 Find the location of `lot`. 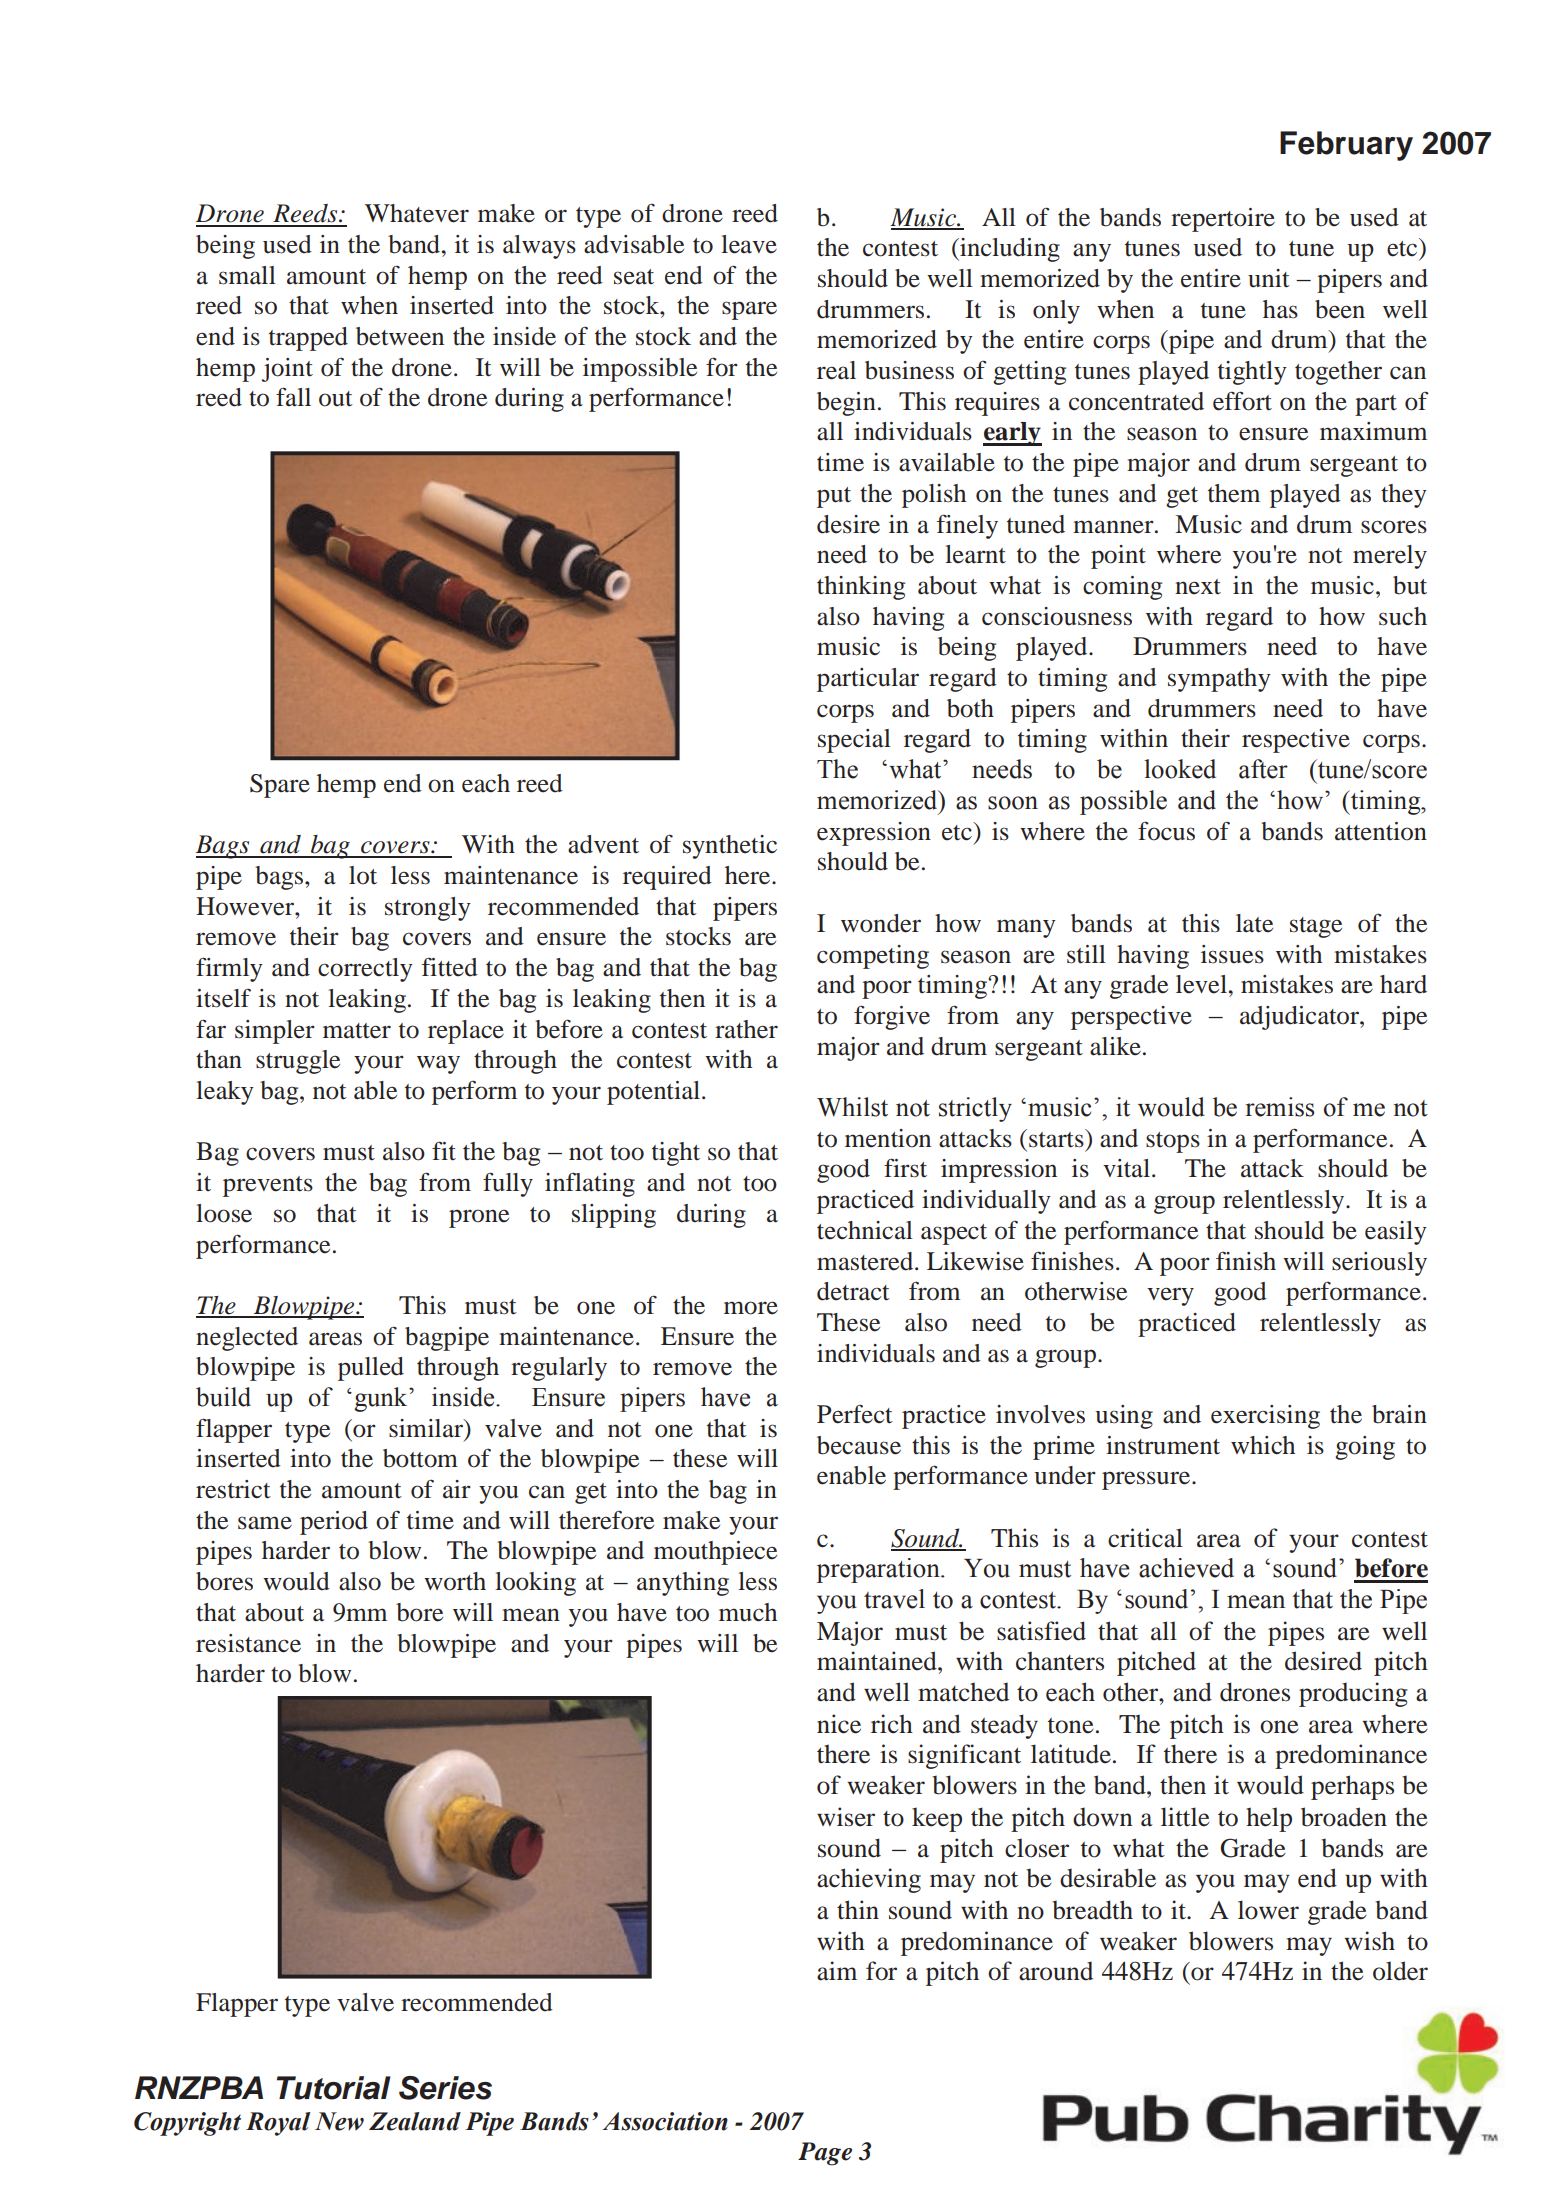

lot is located at coordinates (363, 875).
